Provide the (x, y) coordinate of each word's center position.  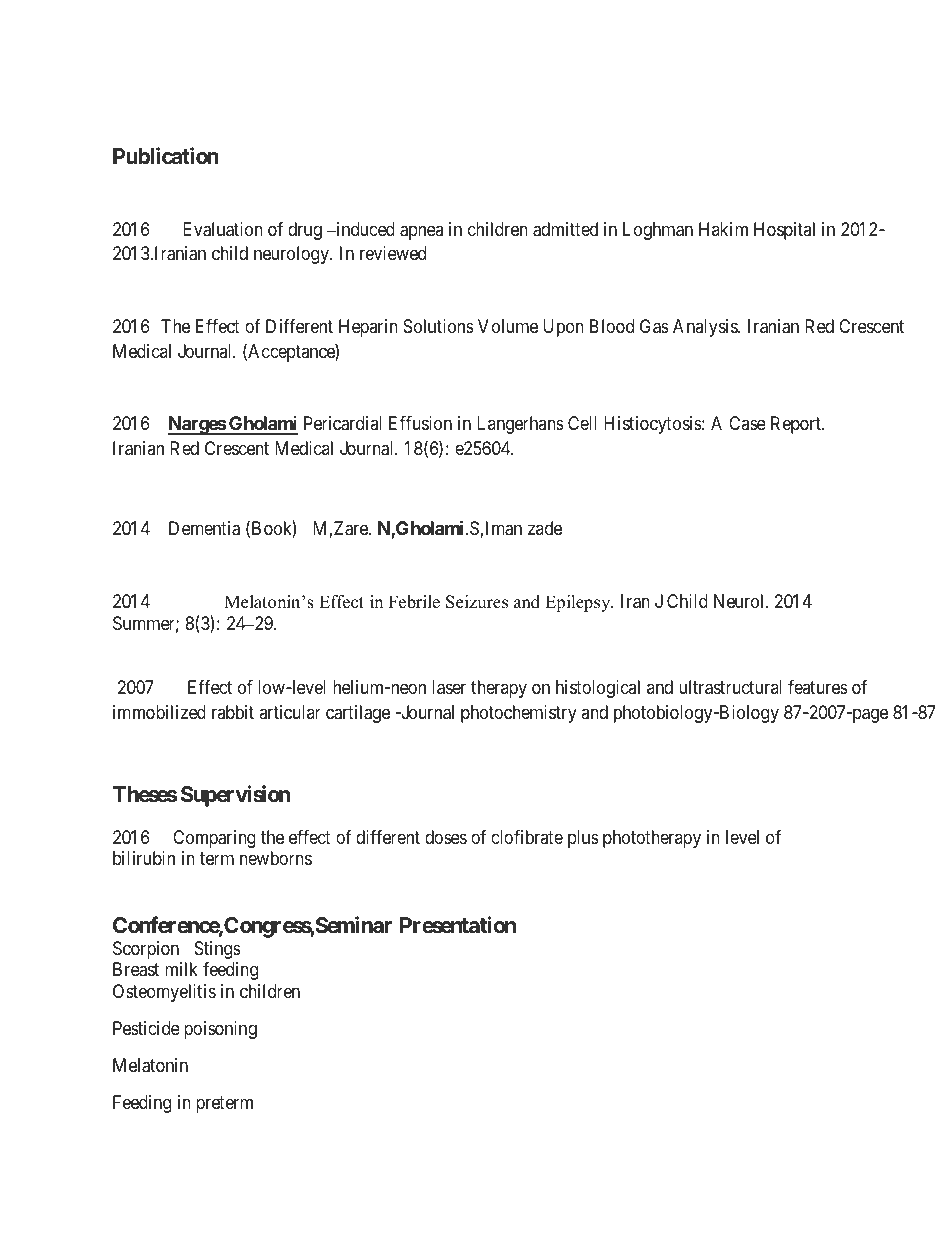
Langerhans (520, 425)
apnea (421, 232)
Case (747, 423)
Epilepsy (579, 603)
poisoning (220, 1030)
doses (446, 837)
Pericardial (343, 423)
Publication (166, 156)
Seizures (477, 602)
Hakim (723, 229)
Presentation (458, 925)
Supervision (235, 796)
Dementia (204, 528)
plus (583, 839)
